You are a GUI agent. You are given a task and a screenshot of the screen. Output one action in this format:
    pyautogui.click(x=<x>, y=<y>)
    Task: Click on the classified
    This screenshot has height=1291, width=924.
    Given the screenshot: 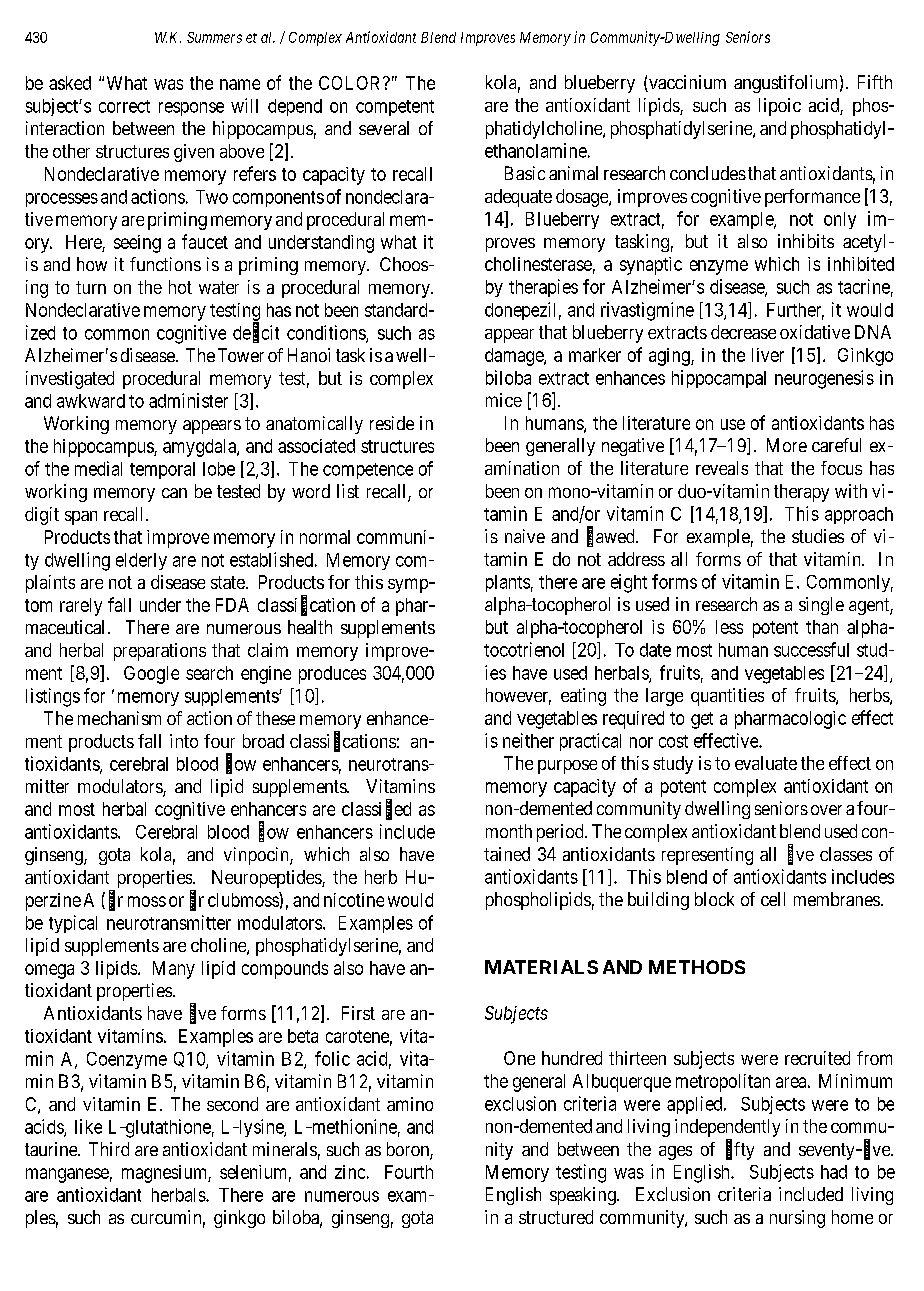 What is the action you would take?
    pyautogui.click(x=376, y=809)
